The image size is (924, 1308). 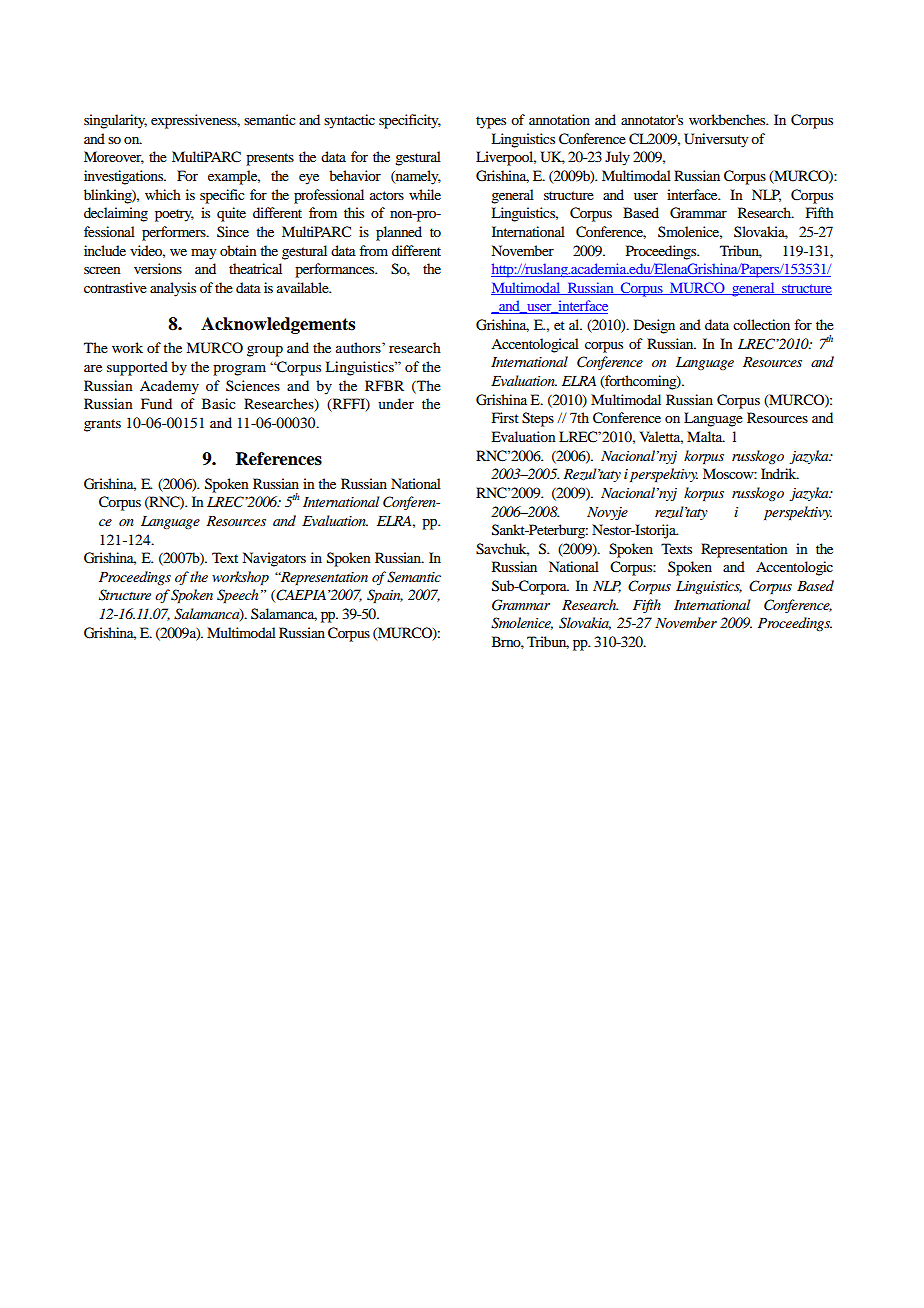 What do you see at coordinates (137, 368) in the screenshot?
I see `supported` at bounding box center [137, 368].
